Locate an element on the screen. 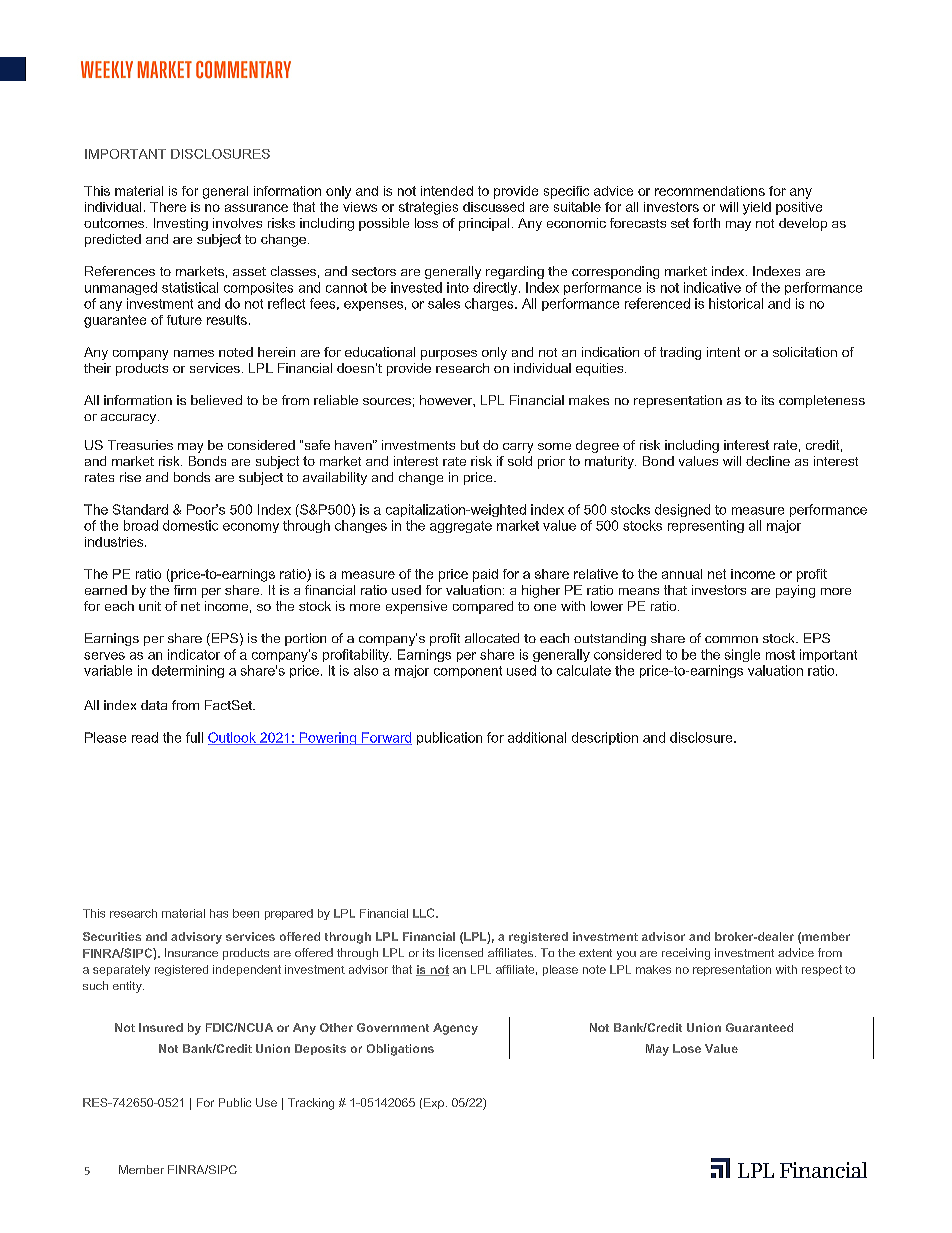 The height and width of the screenshot is (1233, 952). Insured is located at coordinates (161, 1027).
